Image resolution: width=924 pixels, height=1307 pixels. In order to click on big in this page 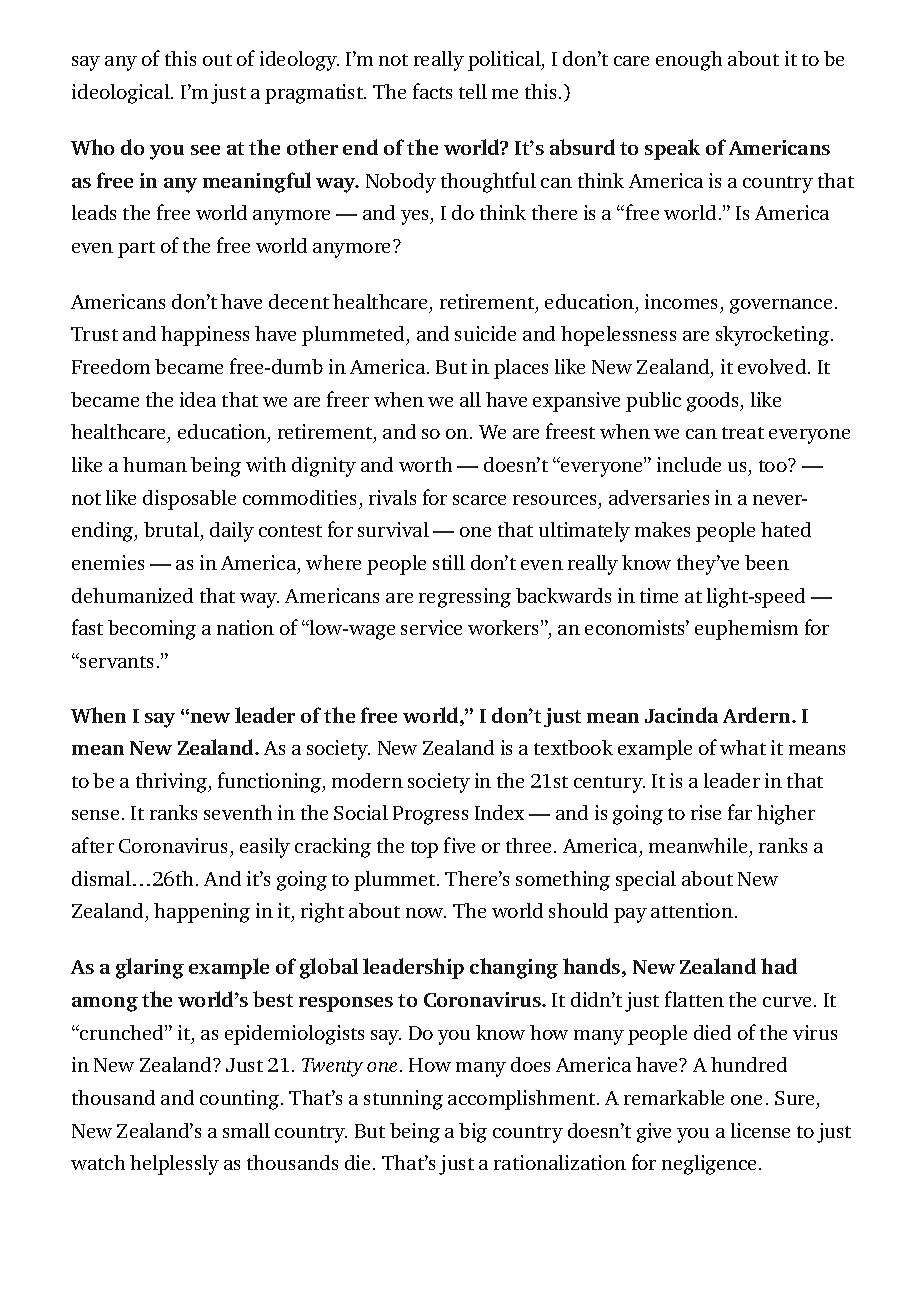, I will do `click(473, 1133)`.
